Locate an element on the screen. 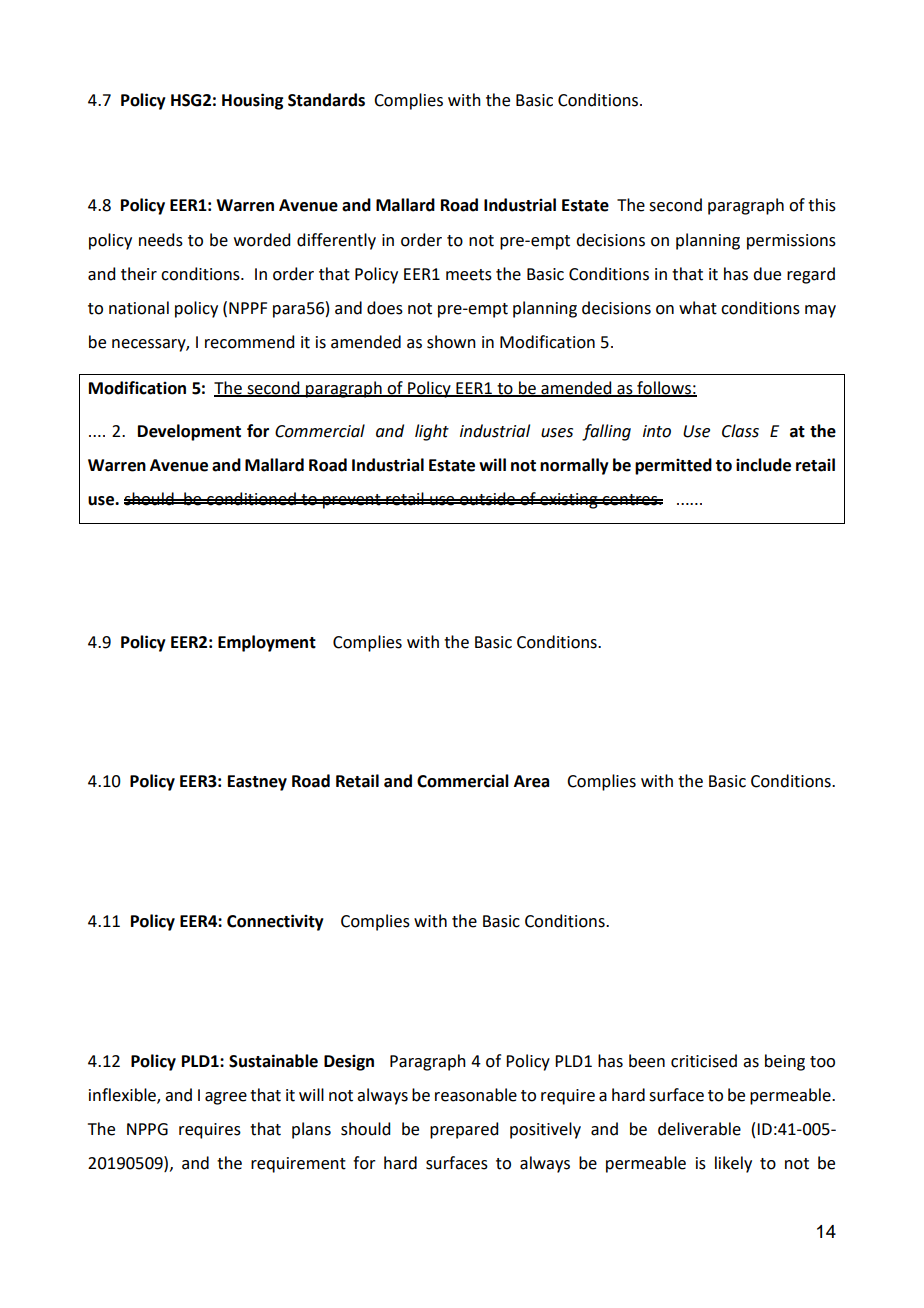 The width and height of the screenshot is (924, 1308). include is located at coordinates (763, 465).
